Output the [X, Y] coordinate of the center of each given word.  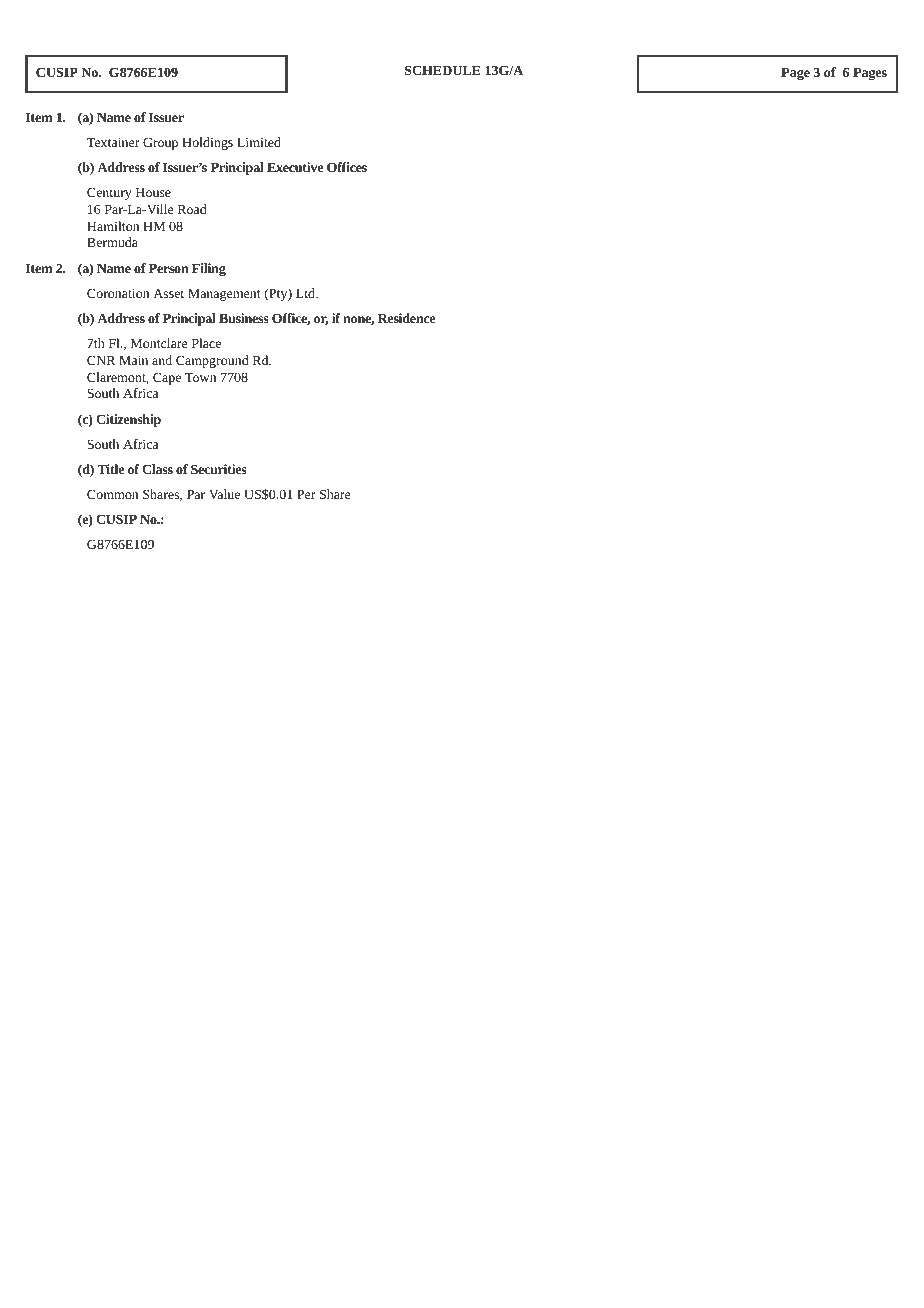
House [153, 192]
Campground [212, 361]
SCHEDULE [443, 70]
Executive [295, 167]
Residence [407, 318]
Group [160, 143]
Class [157, 469]
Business [244, 318]
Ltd [306, 293]
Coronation [118, 293]
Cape [167, 378]
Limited [259, 142]
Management [224, 295]
